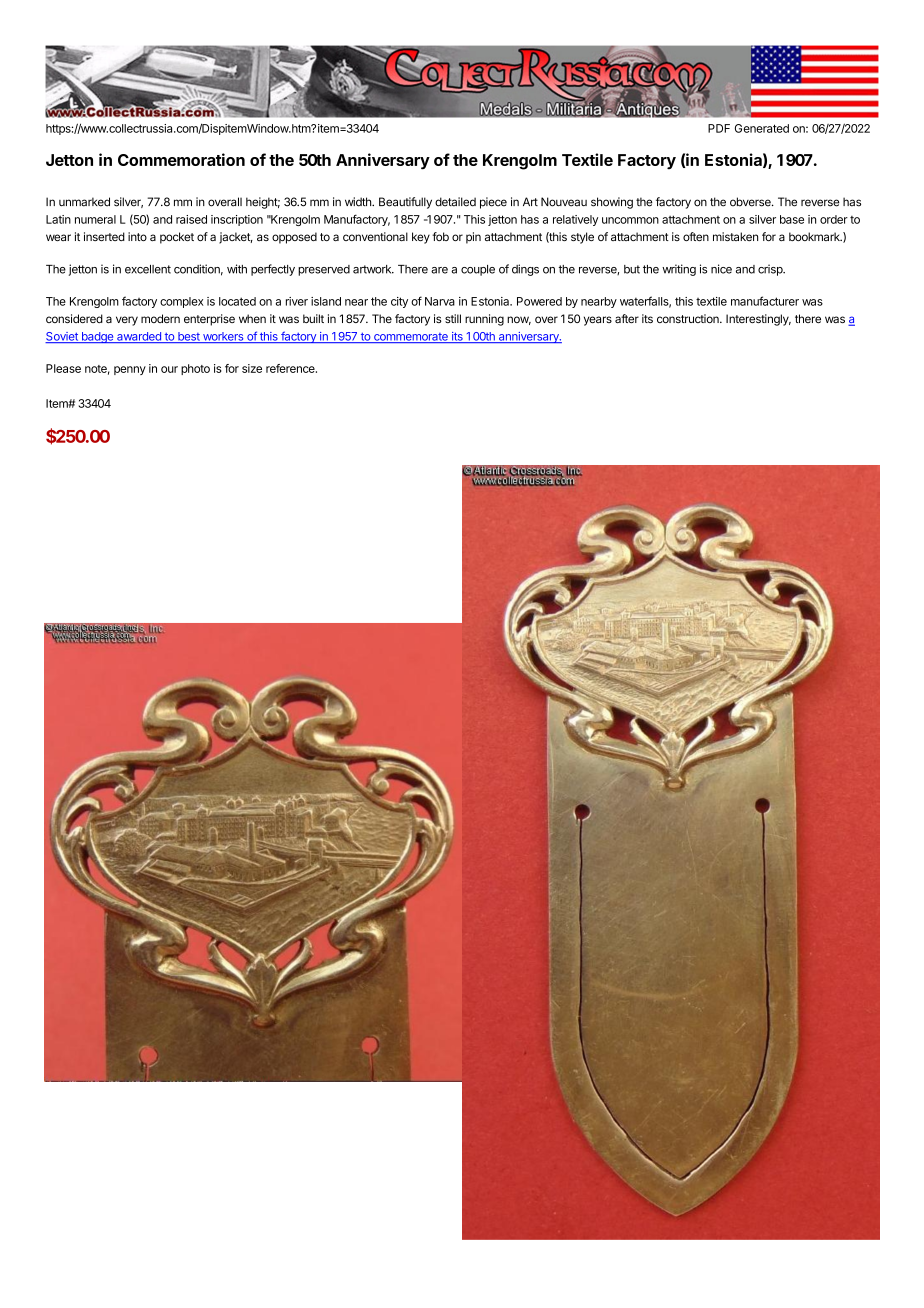 Image resolution: width=924 pixels, height=1308 pixels. What do you see at coordinates (411, 338) in the screenshot?
I see `commemorate` at bounding box center [411, 338].
